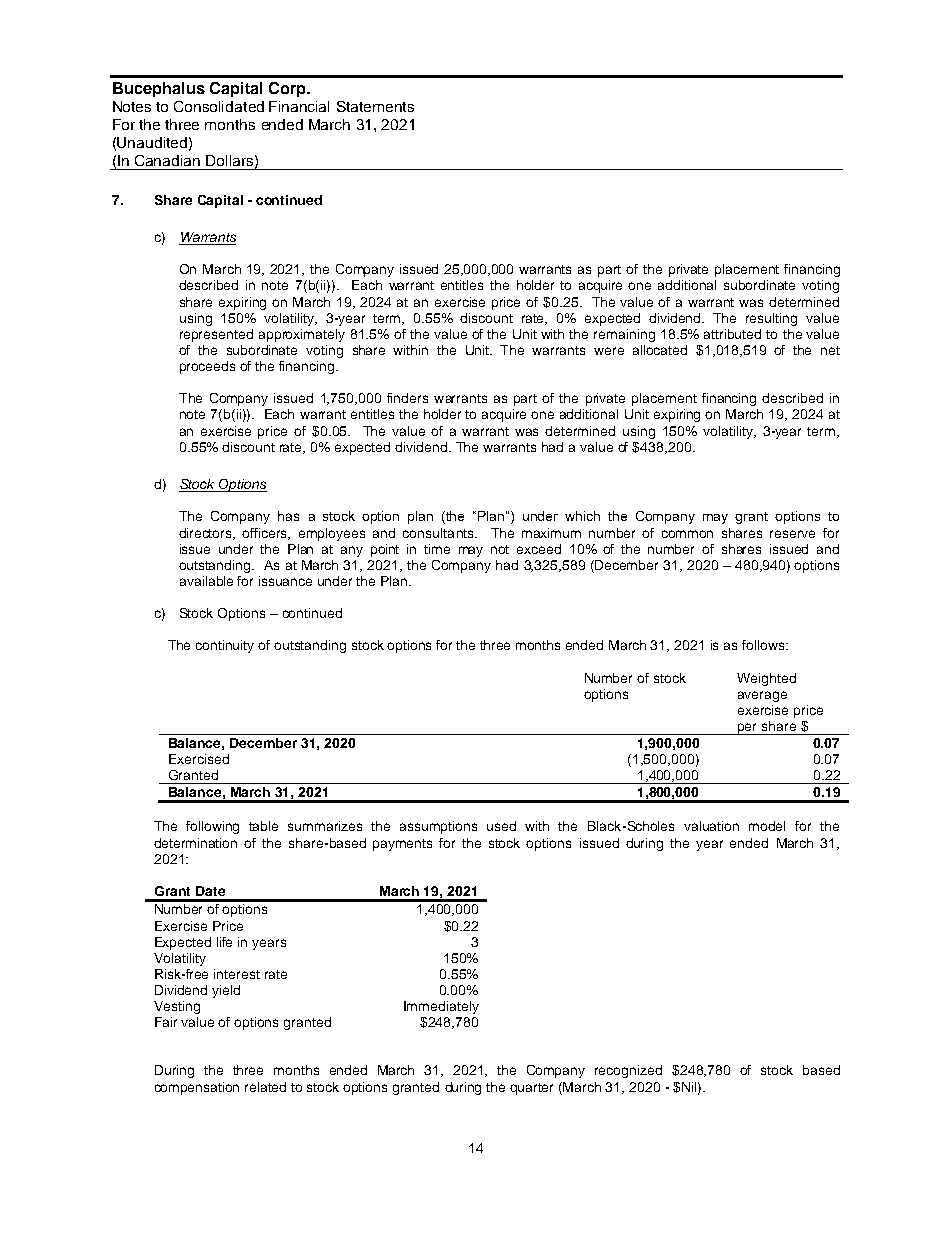 The width and height of the screenshot is (952, 1233). I want to click on Dollars, so click(229, 160).
